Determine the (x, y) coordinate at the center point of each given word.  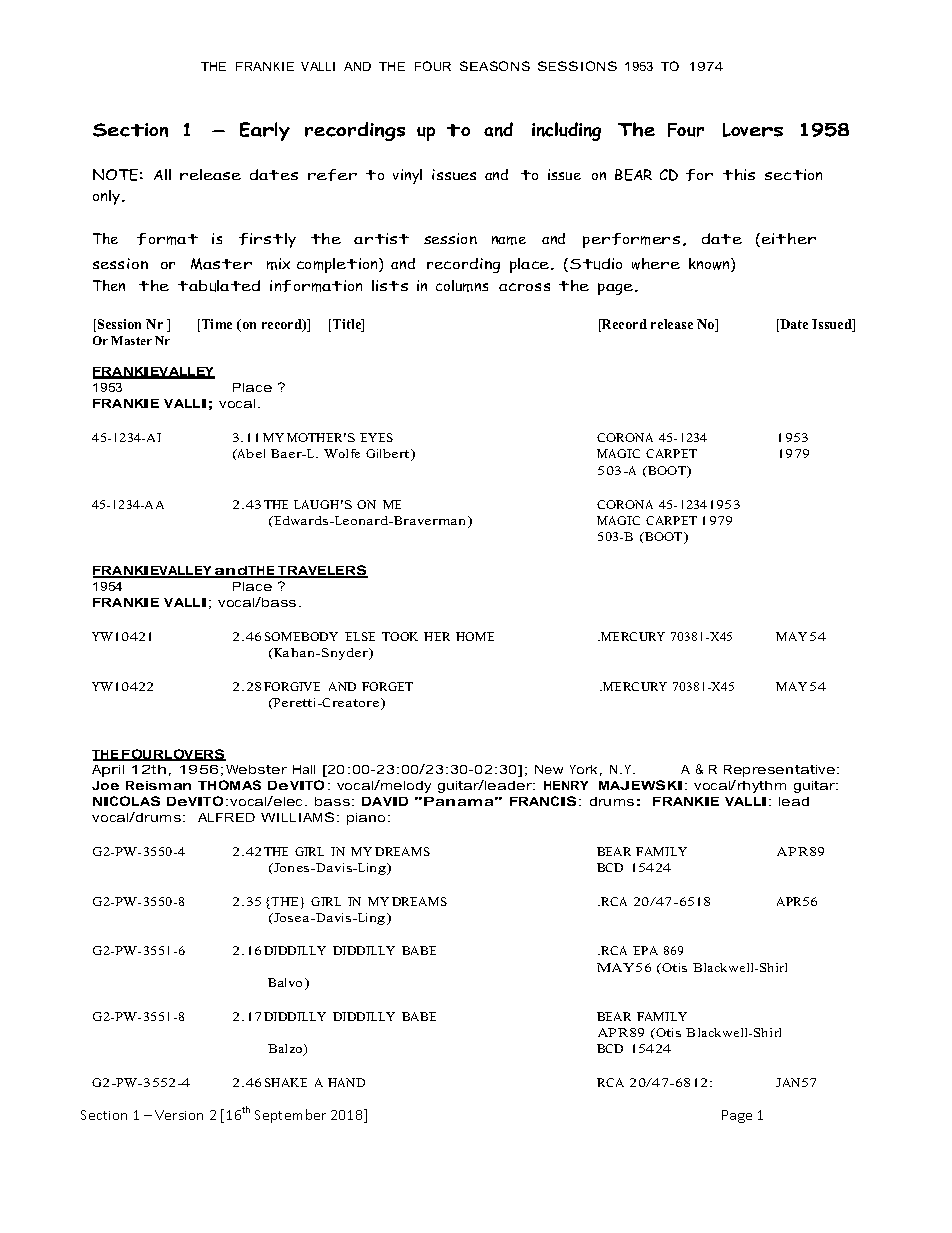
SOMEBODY (301, 636)
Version (179, 1115)
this (739, 174)
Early (265, 131)
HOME (475, 636)
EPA (645, 950)
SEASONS (495, 66)
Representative (779, 771)
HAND (346, 1082)
